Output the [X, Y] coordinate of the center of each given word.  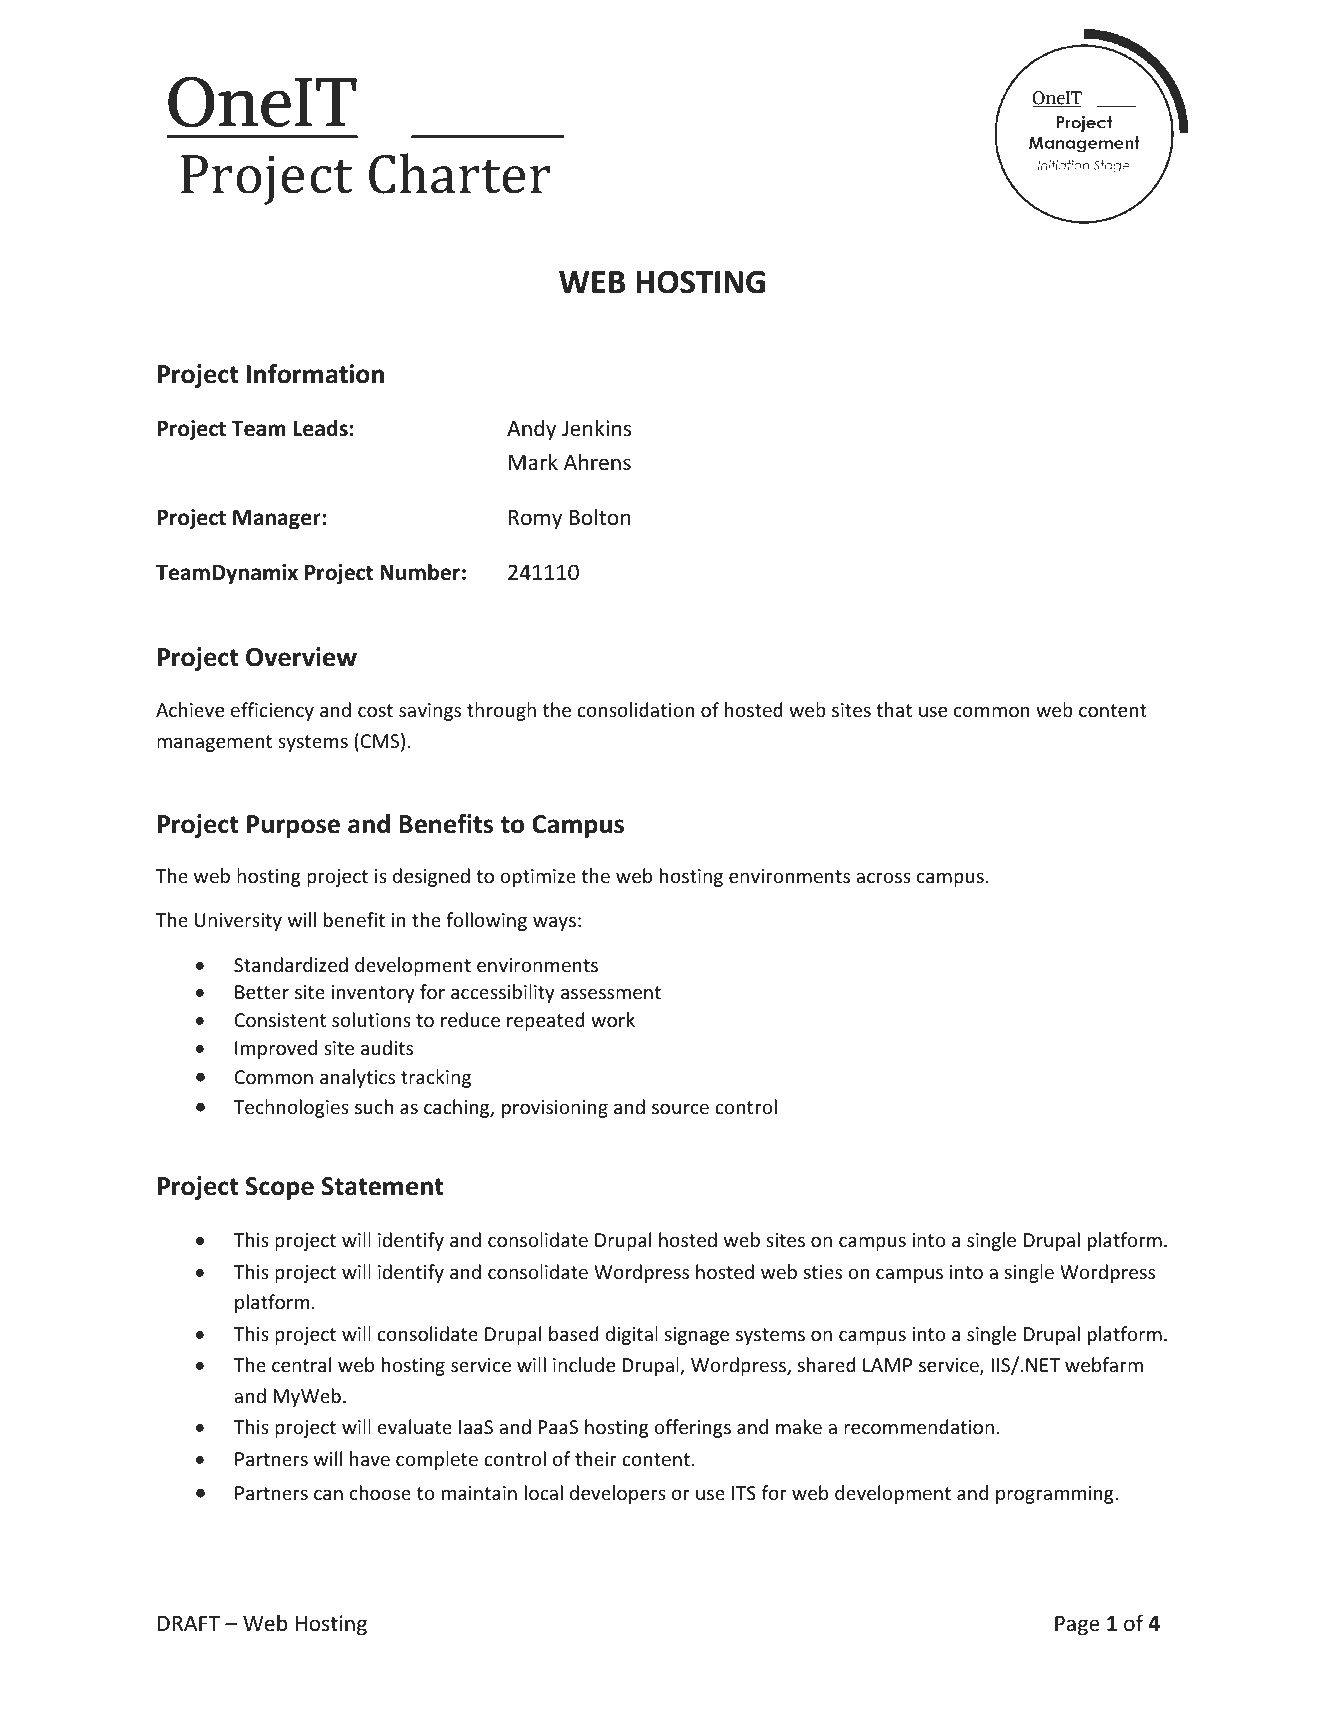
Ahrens [597, 462]
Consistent [280, 1020]
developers [618, 1494]
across [883, 877]
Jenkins [596, 428]
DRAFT [189, 1623]
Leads [320, 428]
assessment [611, 992]
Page [1077, 1626]
